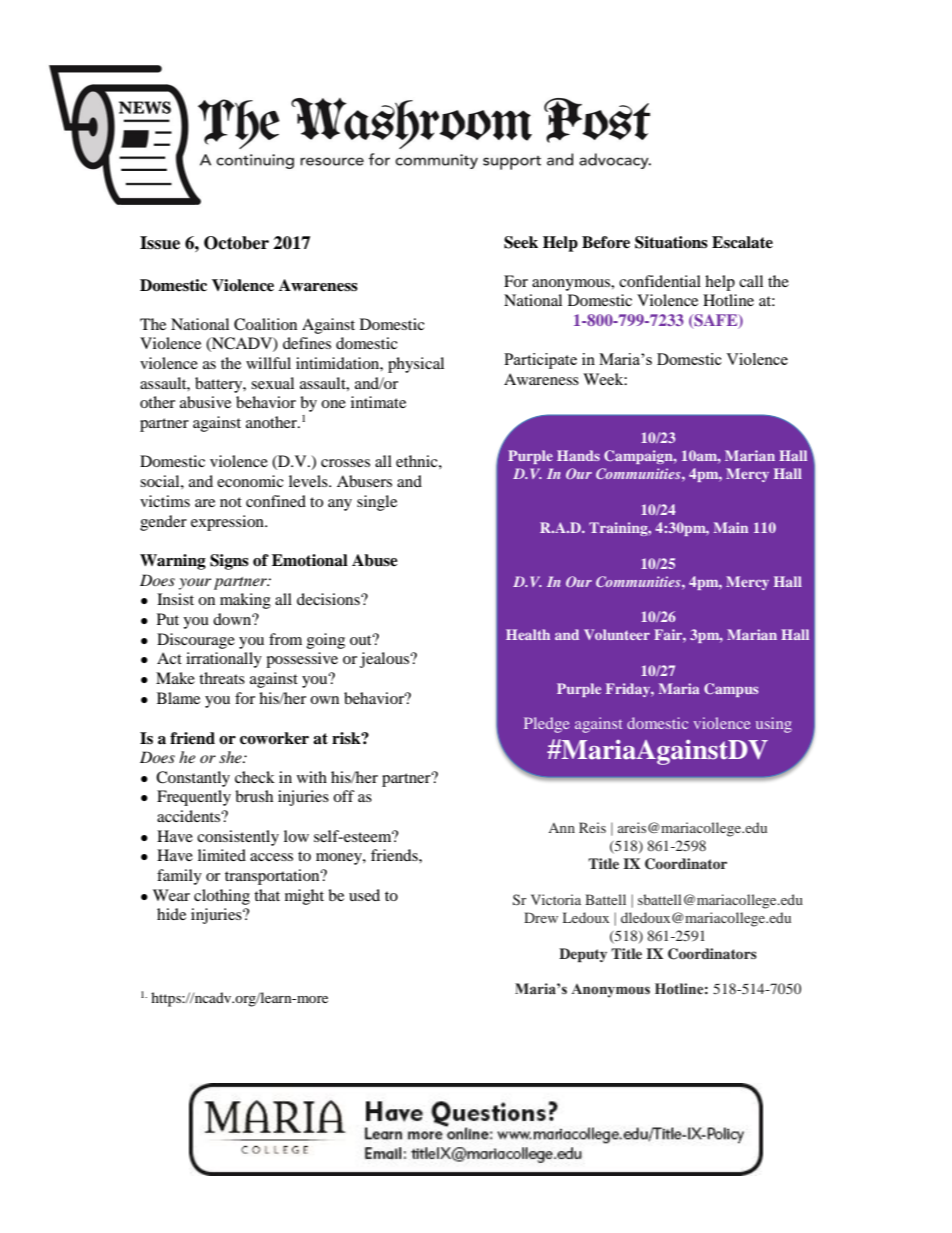  What do you see at coordinates (222, 897) in the document?
I see `clothing` at bounding box center [222, 897].
